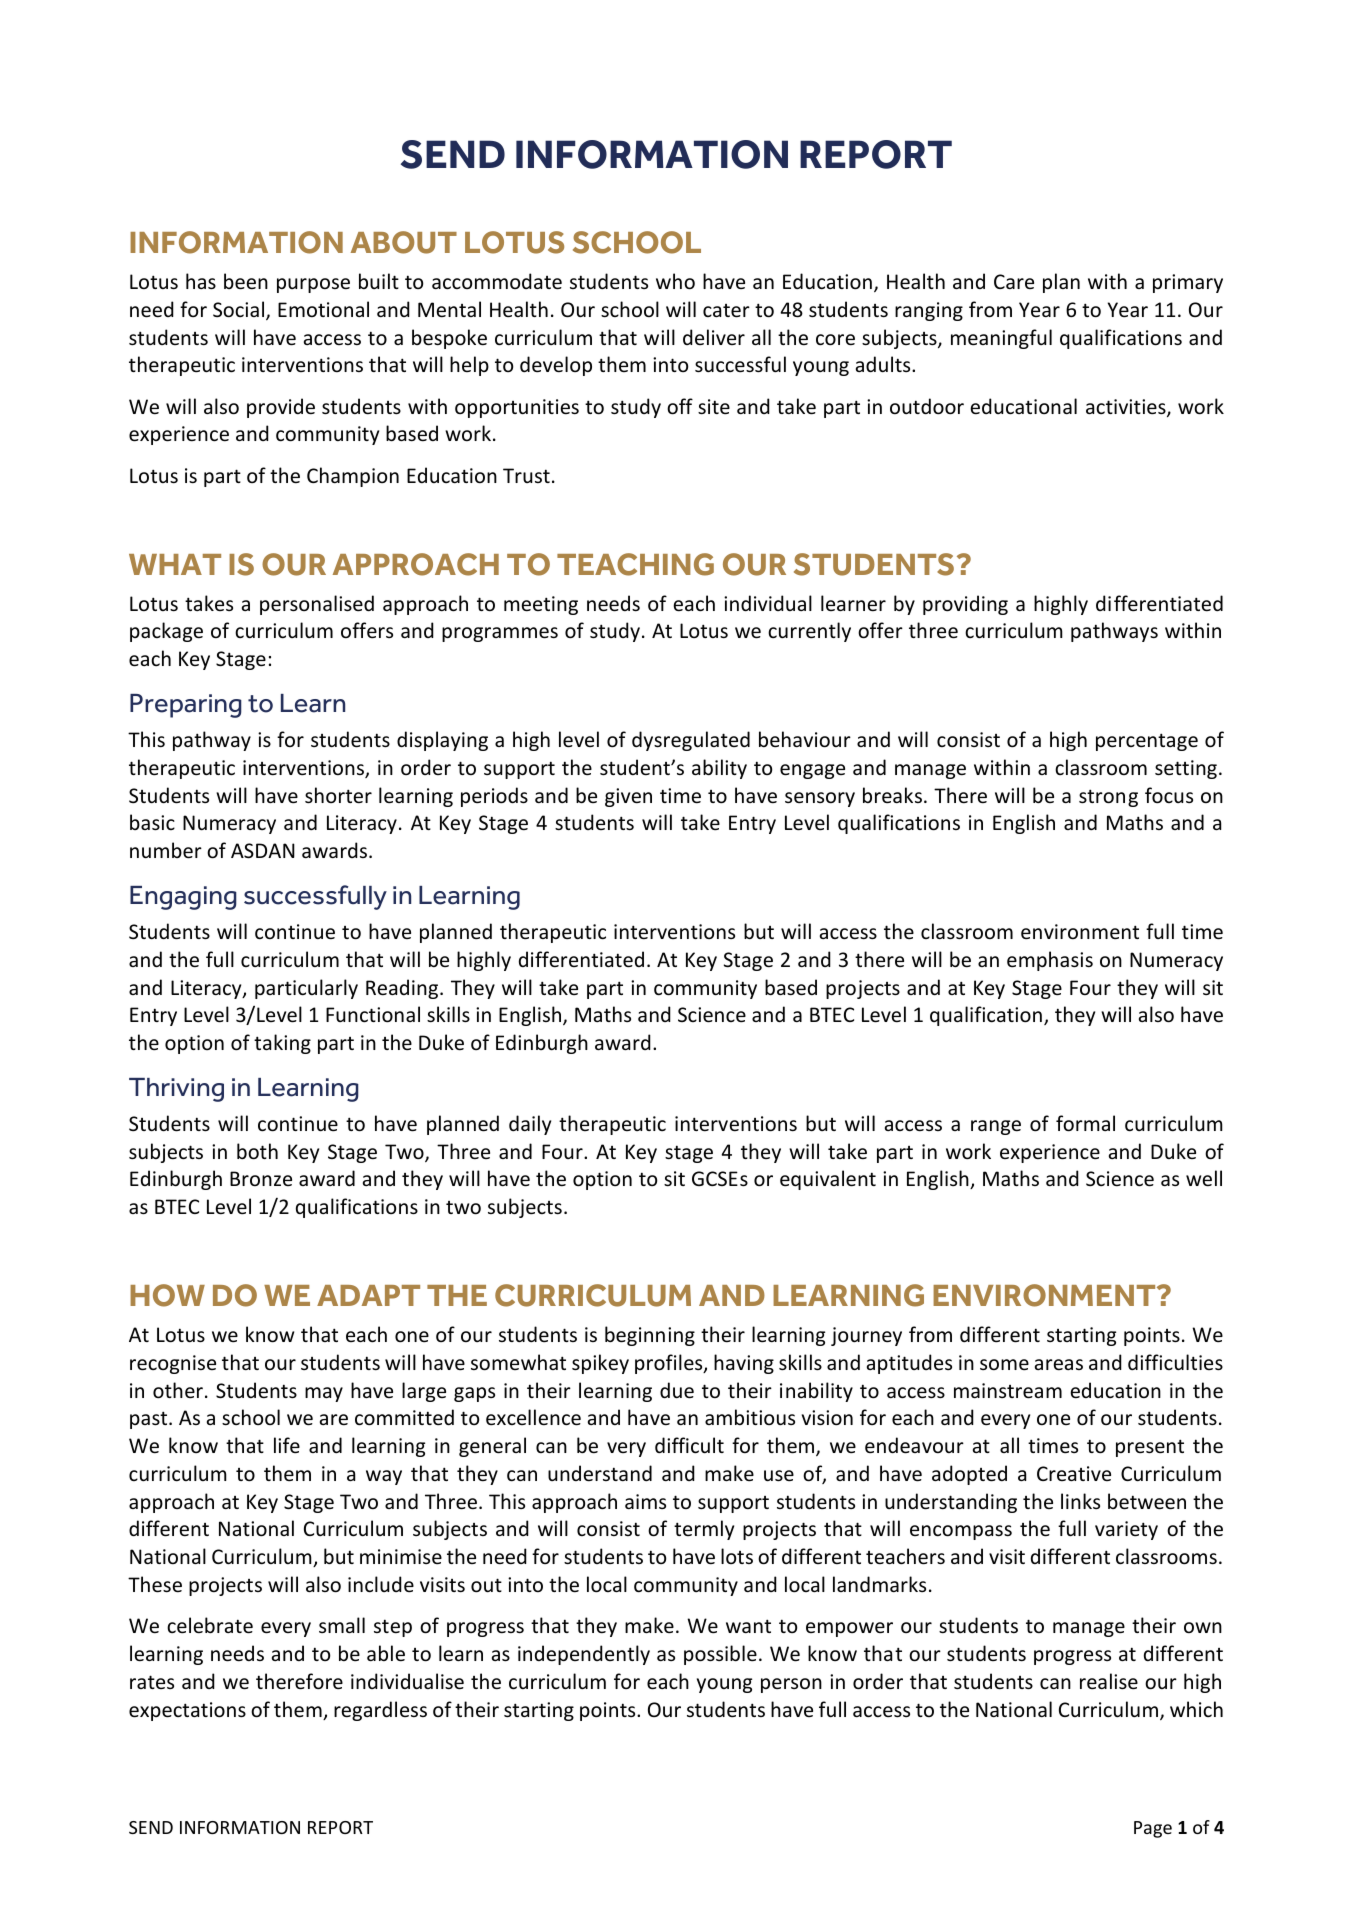 This page has height=1914, width=1353. What do you see at coordinates (675, 281) in the page?
I see `who` at bounding box center [675, 281].
